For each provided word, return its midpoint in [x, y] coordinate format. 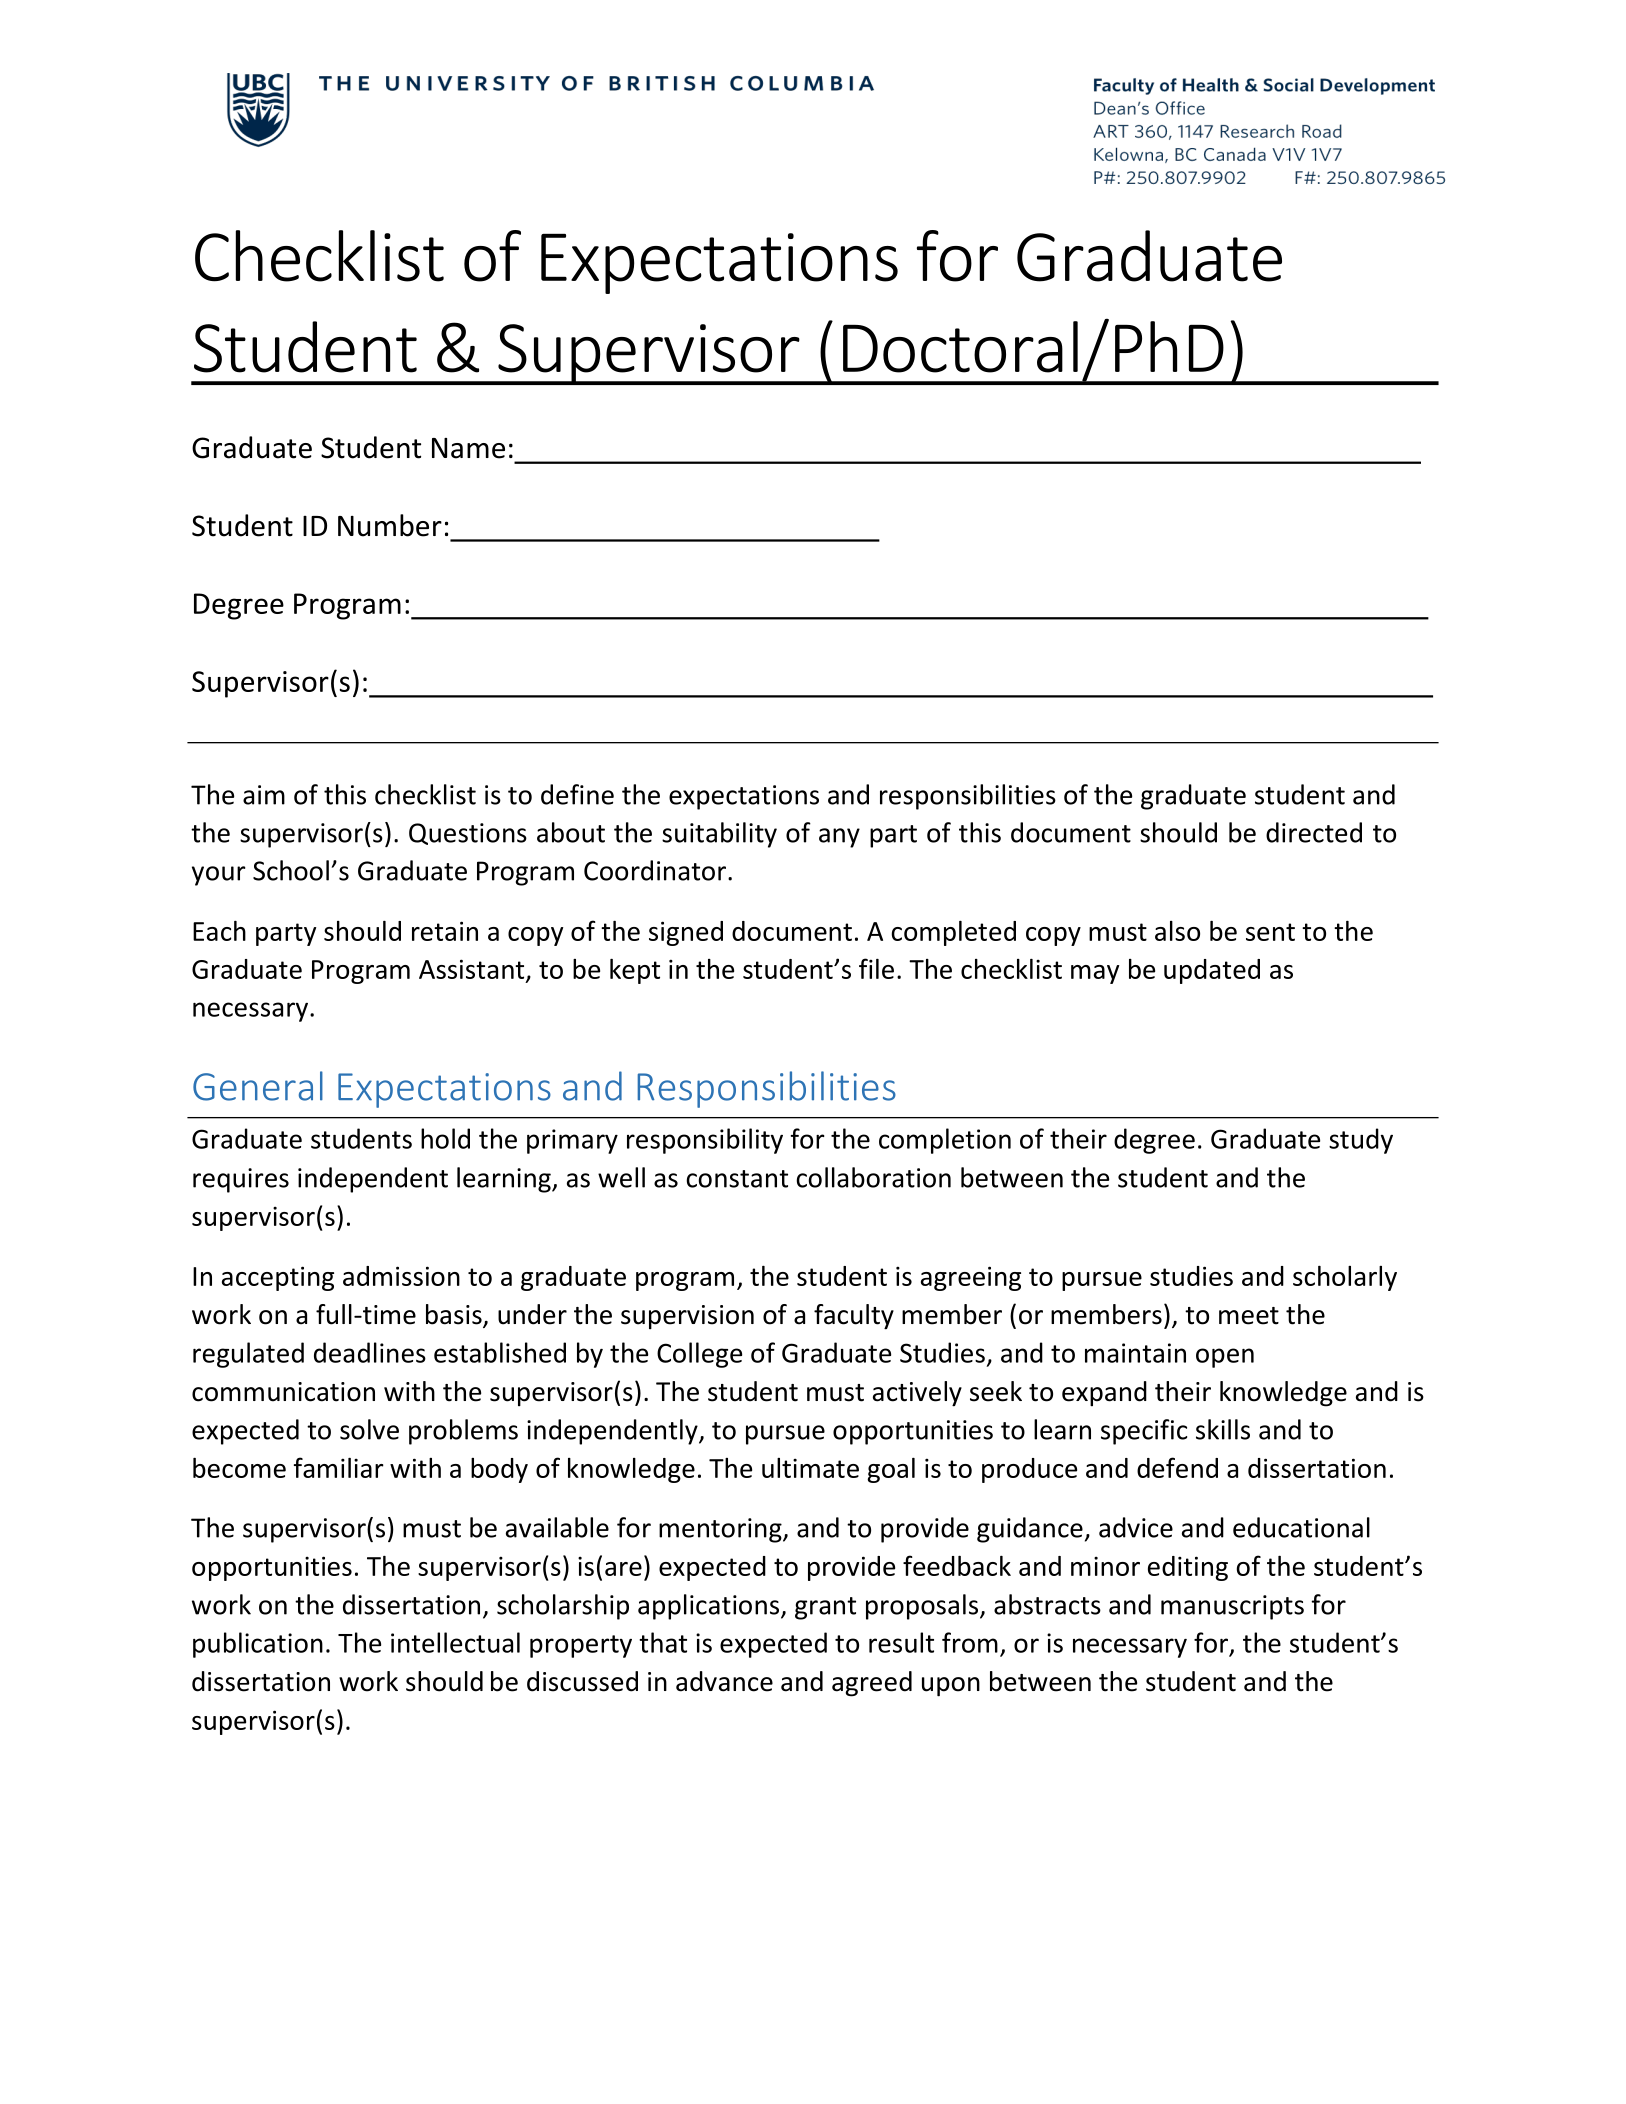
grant [825, 1608]
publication [258, 1645]
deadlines [370, 1352]
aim [264, 795]
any [839, 838]
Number [390, 525]
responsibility [705, 1141]
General [258, 1086]
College [699, 1355]
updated [1212, 971]
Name [468, 448]
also [1177, 931]
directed [1314, 832]
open [1225, 1358]
